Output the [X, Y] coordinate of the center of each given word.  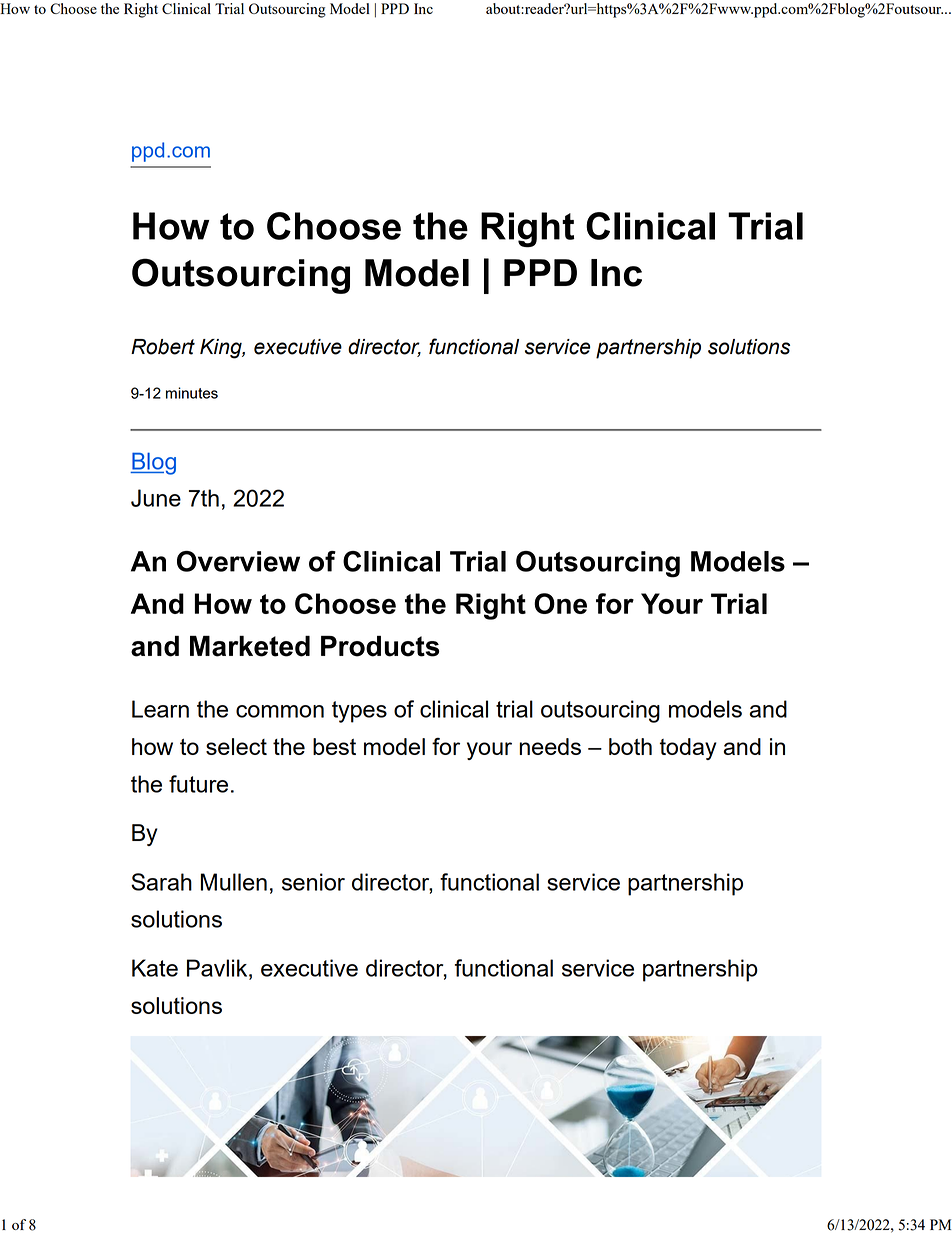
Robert [163, 347]
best [334, 746]
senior [313, 882]
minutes [192, 393]
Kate [155, 968]
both [630, 746]
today [688, 749]
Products [380, 646]
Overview [238, 561]
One [560, 603]
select [236, 746]
